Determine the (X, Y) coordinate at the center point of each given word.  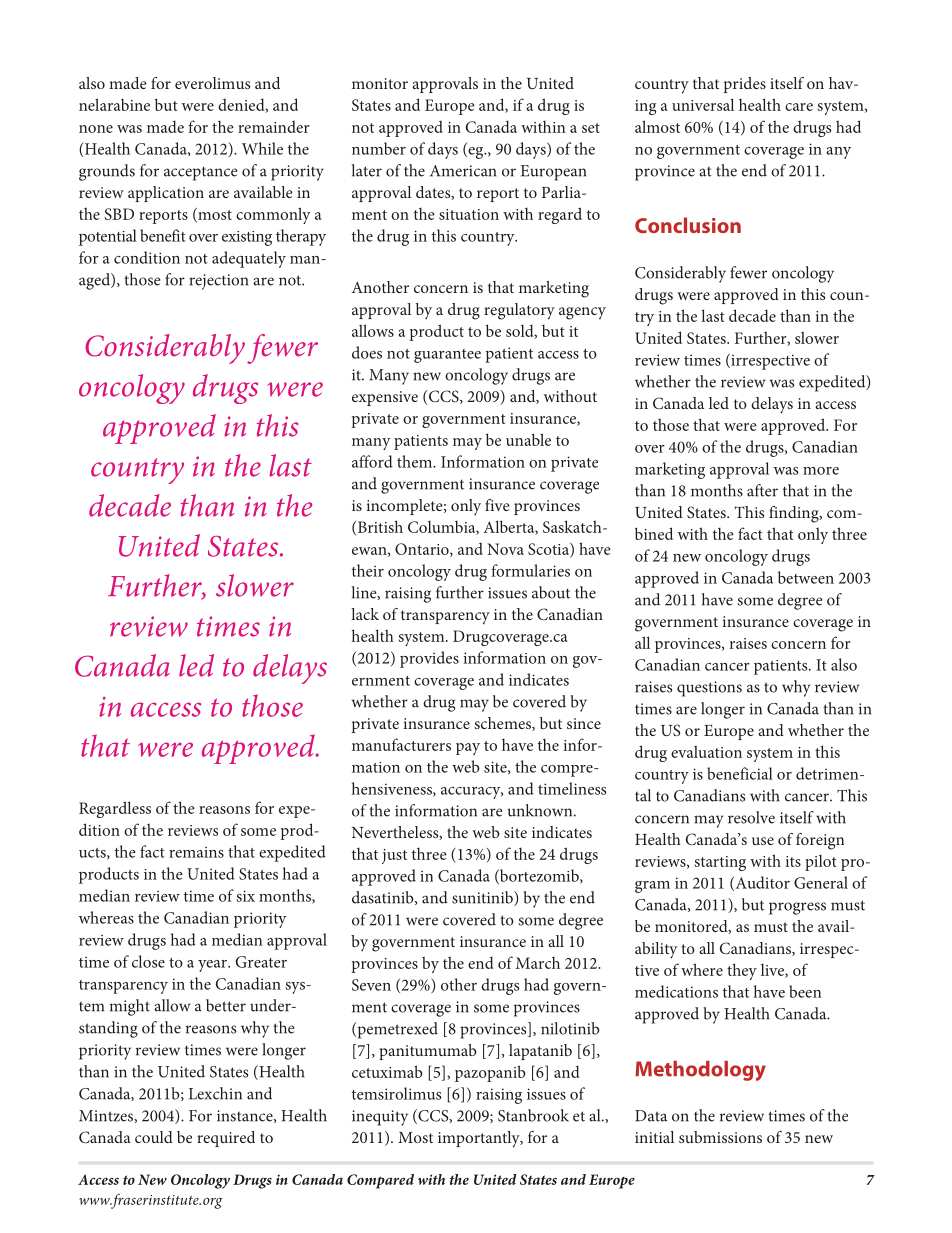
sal (724, 104)
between (806, 577)
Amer (449, 171)
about (551, 592)
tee (471, 354)
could (154, 1137)
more (821, 471)
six (245, 896)
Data (651, 1116)
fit (178, 235)
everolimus (212, 83)
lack (365, 614)
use (763, 841)
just (394, 856)
